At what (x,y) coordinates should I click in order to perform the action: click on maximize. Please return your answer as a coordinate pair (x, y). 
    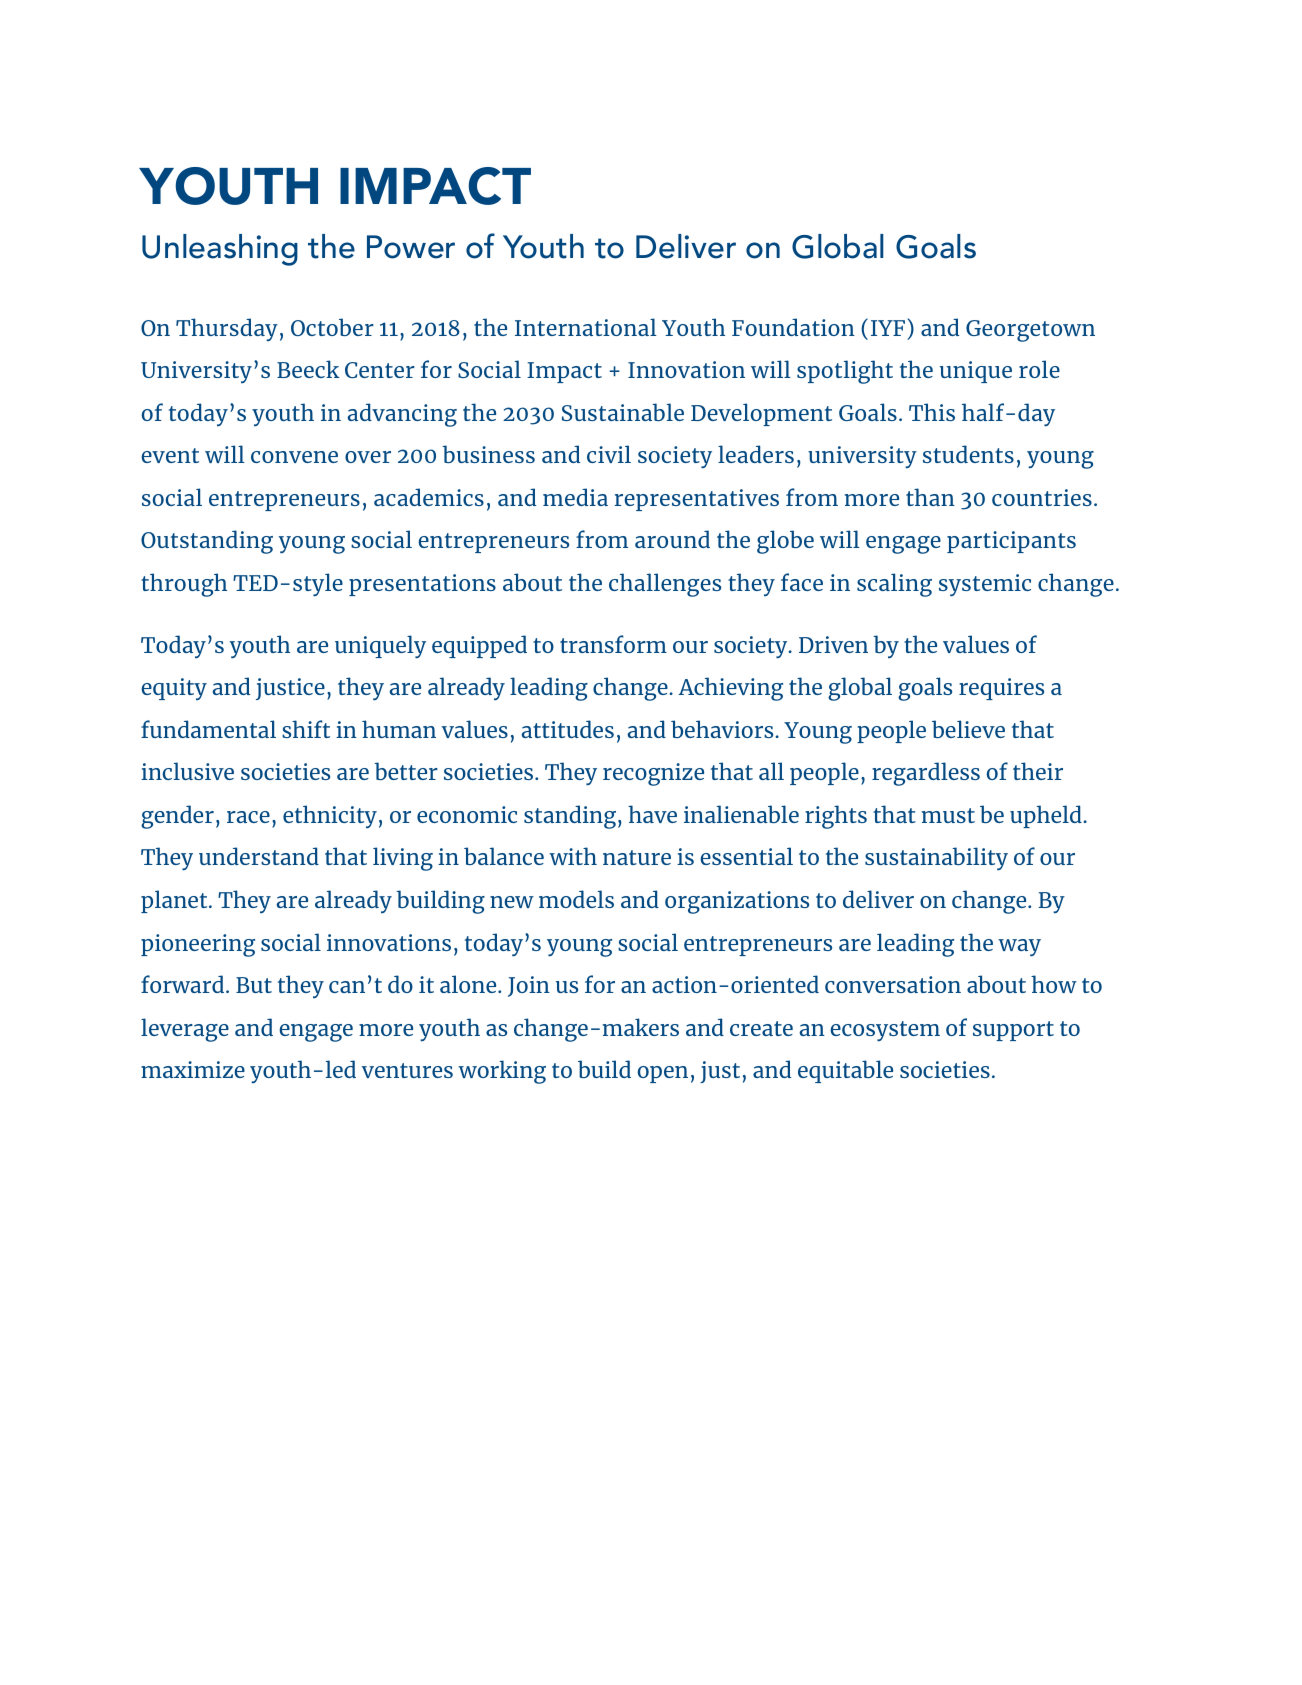
    Looking at the image, I should click on (193, 1069).
